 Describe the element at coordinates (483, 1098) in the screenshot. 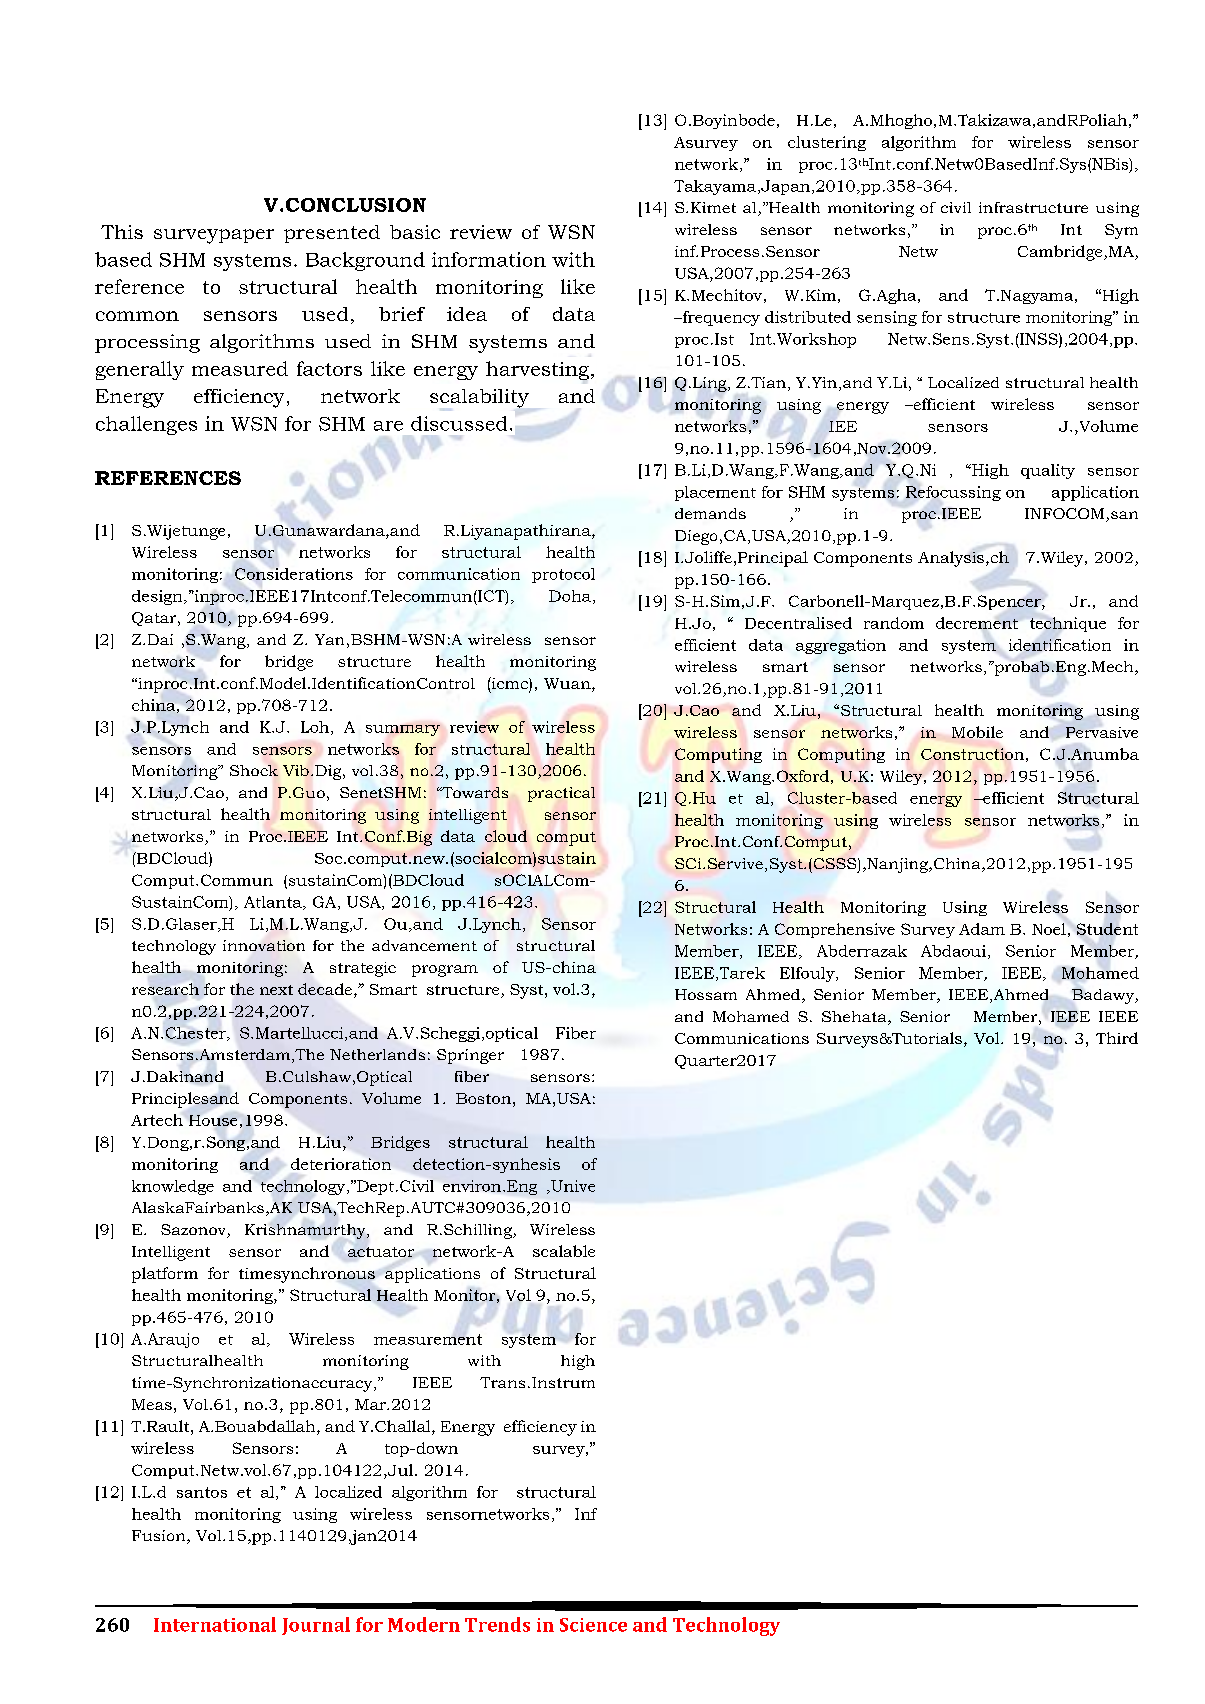

I see `Boston` at that location.
